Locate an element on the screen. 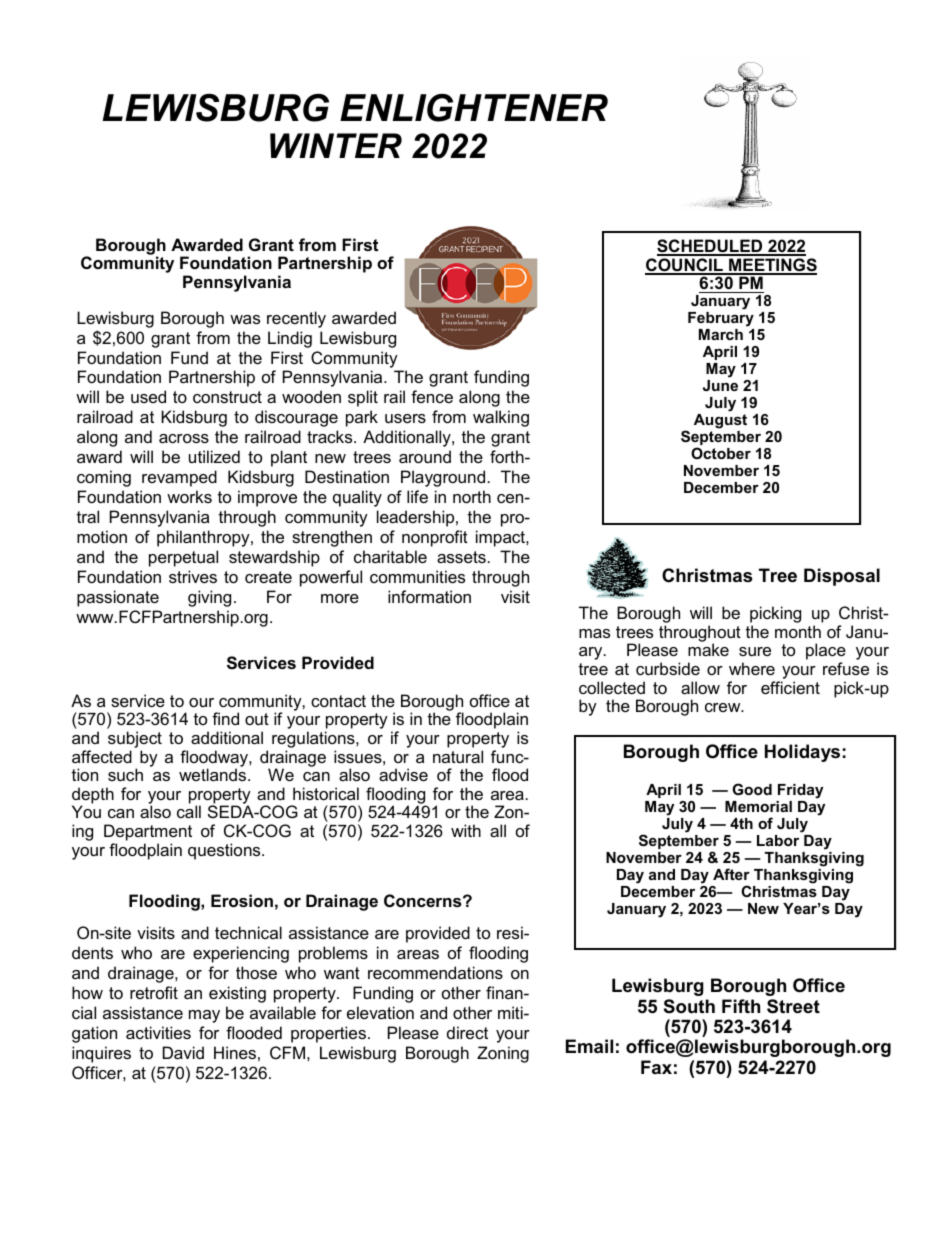 The height and width of the screenshot is (1233, 952). David is located at coordinates (183, 1052).
